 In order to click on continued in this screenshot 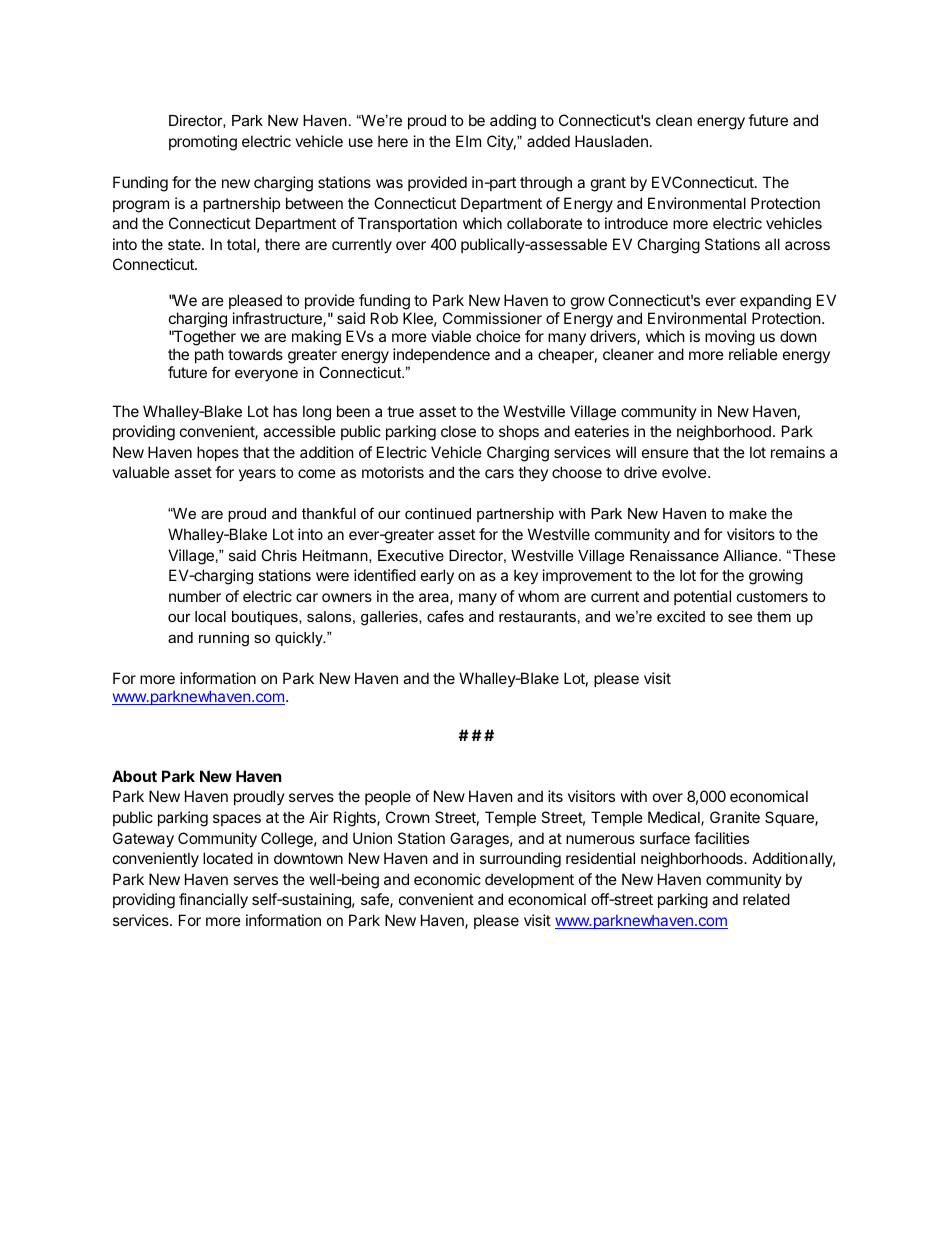, I will do `click(438, 513)`.
